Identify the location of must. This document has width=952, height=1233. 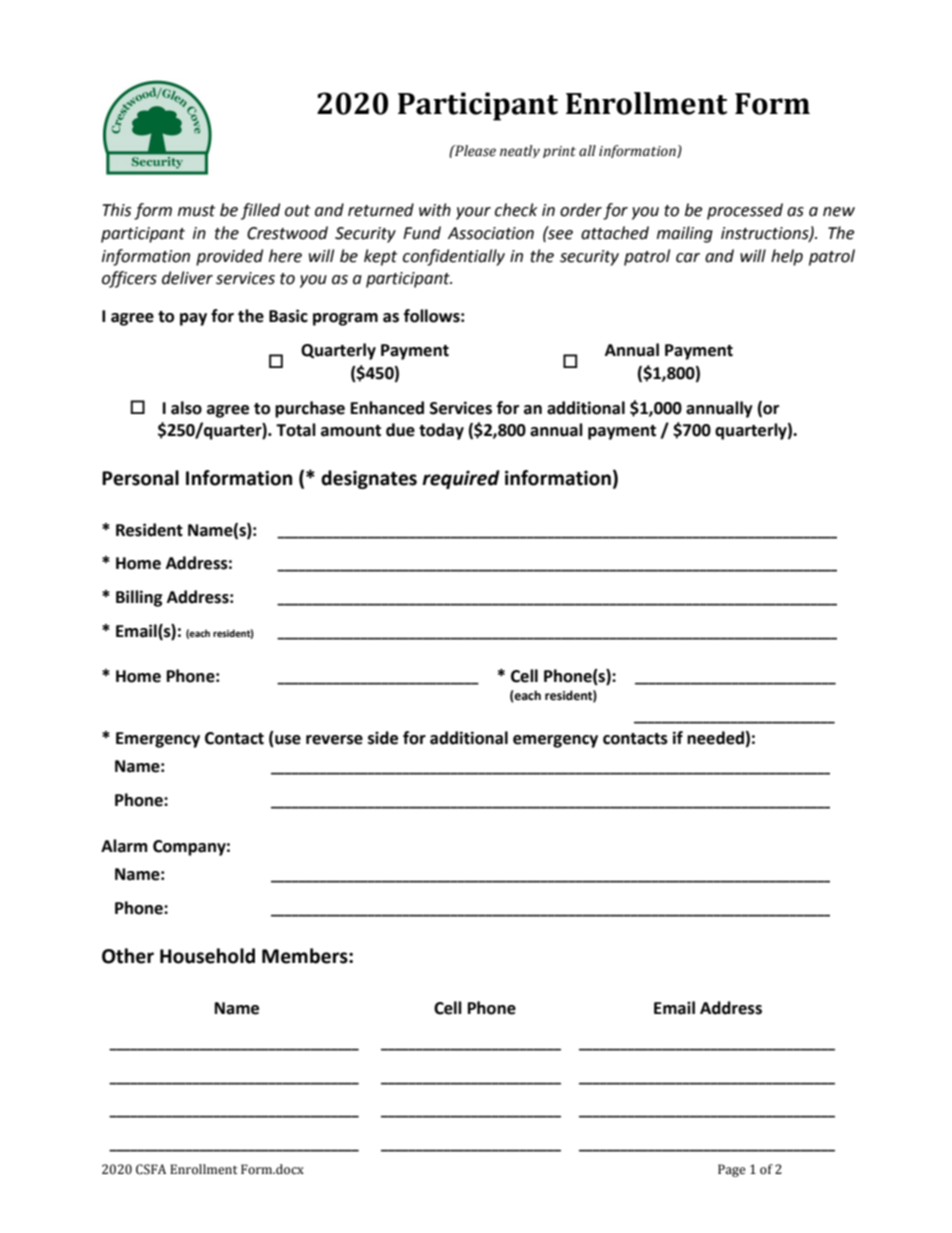
(196, 211).
